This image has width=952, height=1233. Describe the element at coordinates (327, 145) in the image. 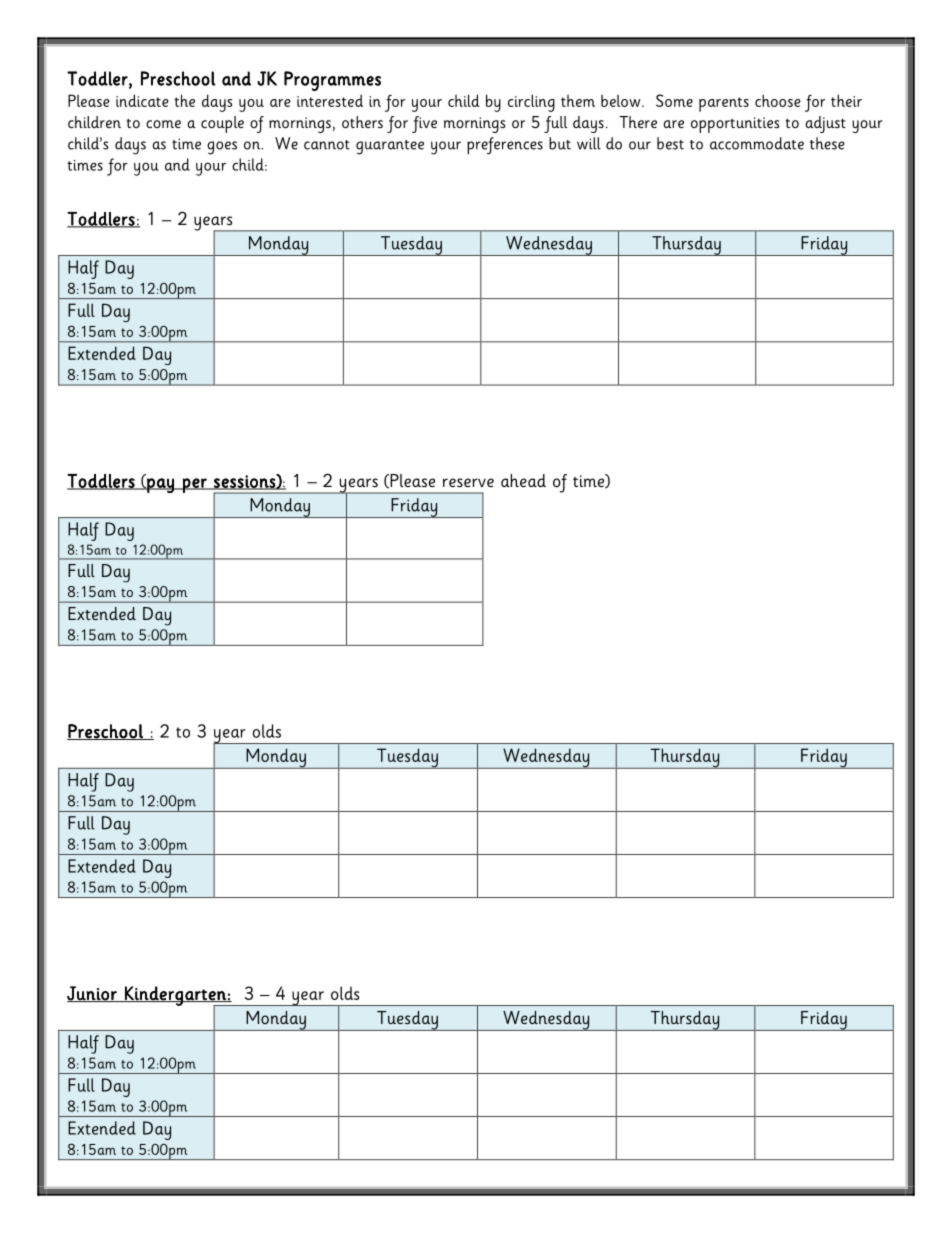

I see `cannot` at that location.
